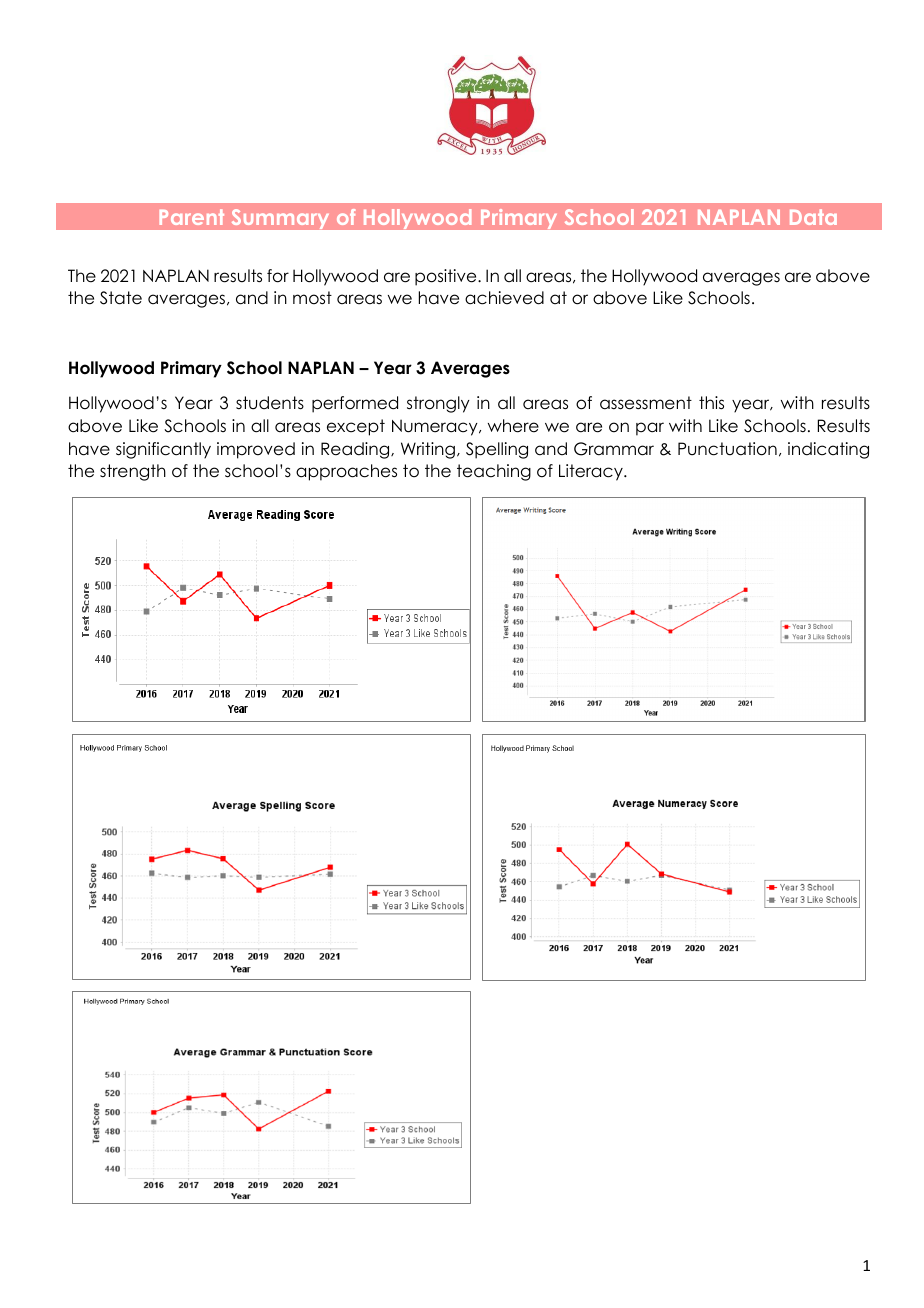 Image resolution: width=924 pixels, height=1308 pixels. What do you see at coordinates (133, 472) in the screenshot?
I see `strength` at bounding box center [133, 472].
